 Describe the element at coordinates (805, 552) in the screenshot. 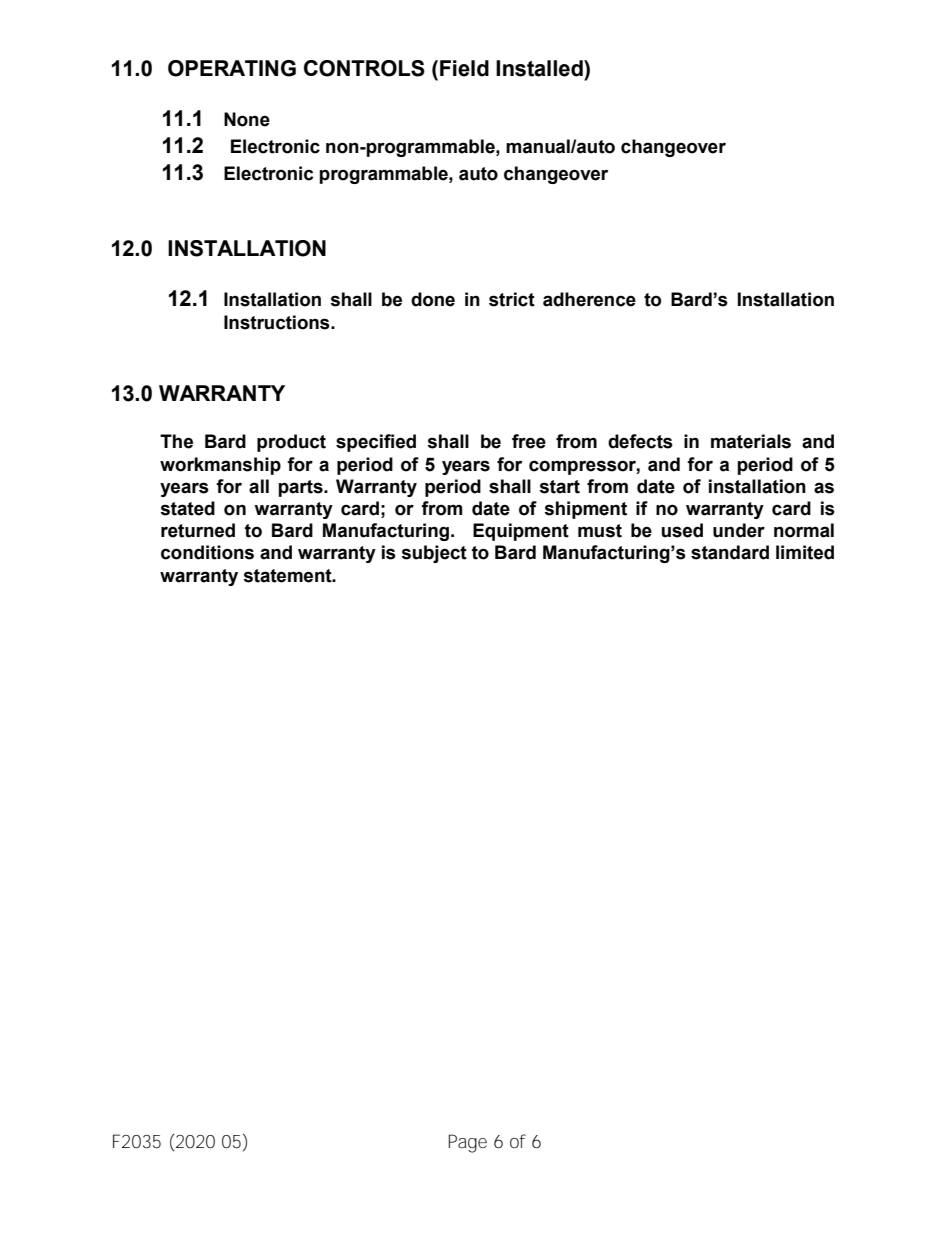

I see `limited` at that location.
